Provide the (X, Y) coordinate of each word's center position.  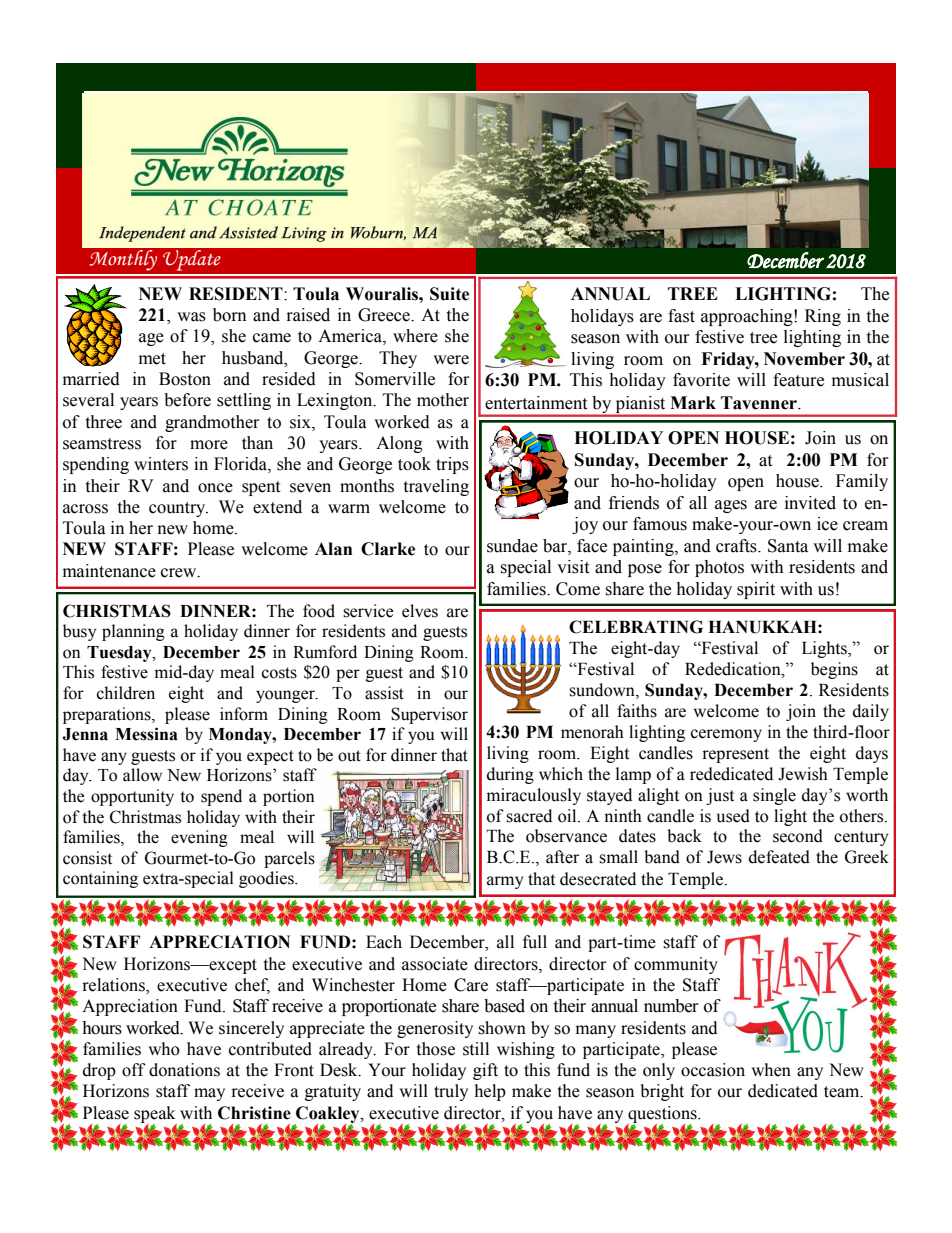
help (490, 1092)
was (191, 317)
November (804, 359)
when (771, 1070)
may (209, 1094)
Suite (449, 294)
